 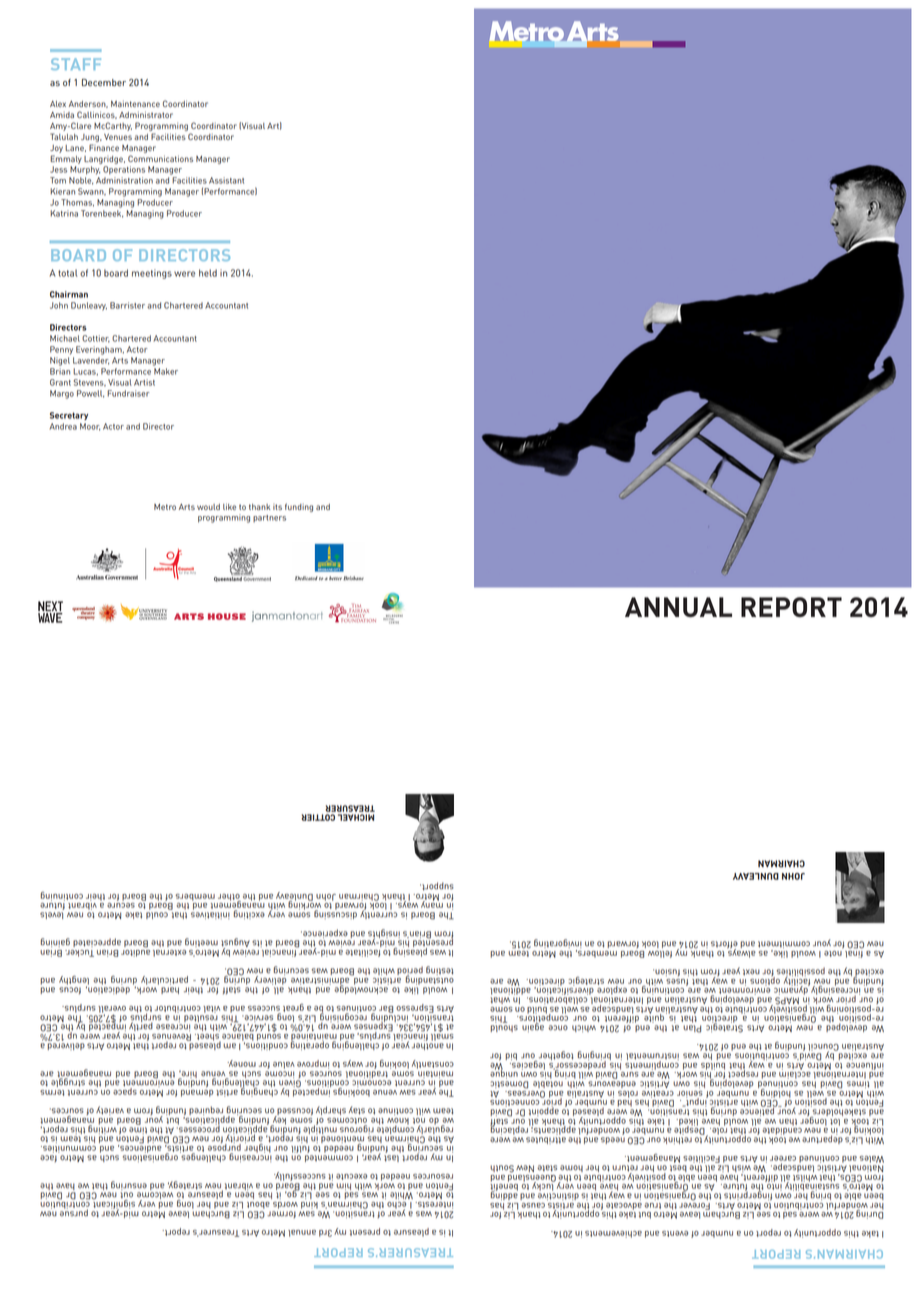 What do you see at coordinates (104, 82) in the screenshot?
I see `December` at bounding box center [104, 82].
